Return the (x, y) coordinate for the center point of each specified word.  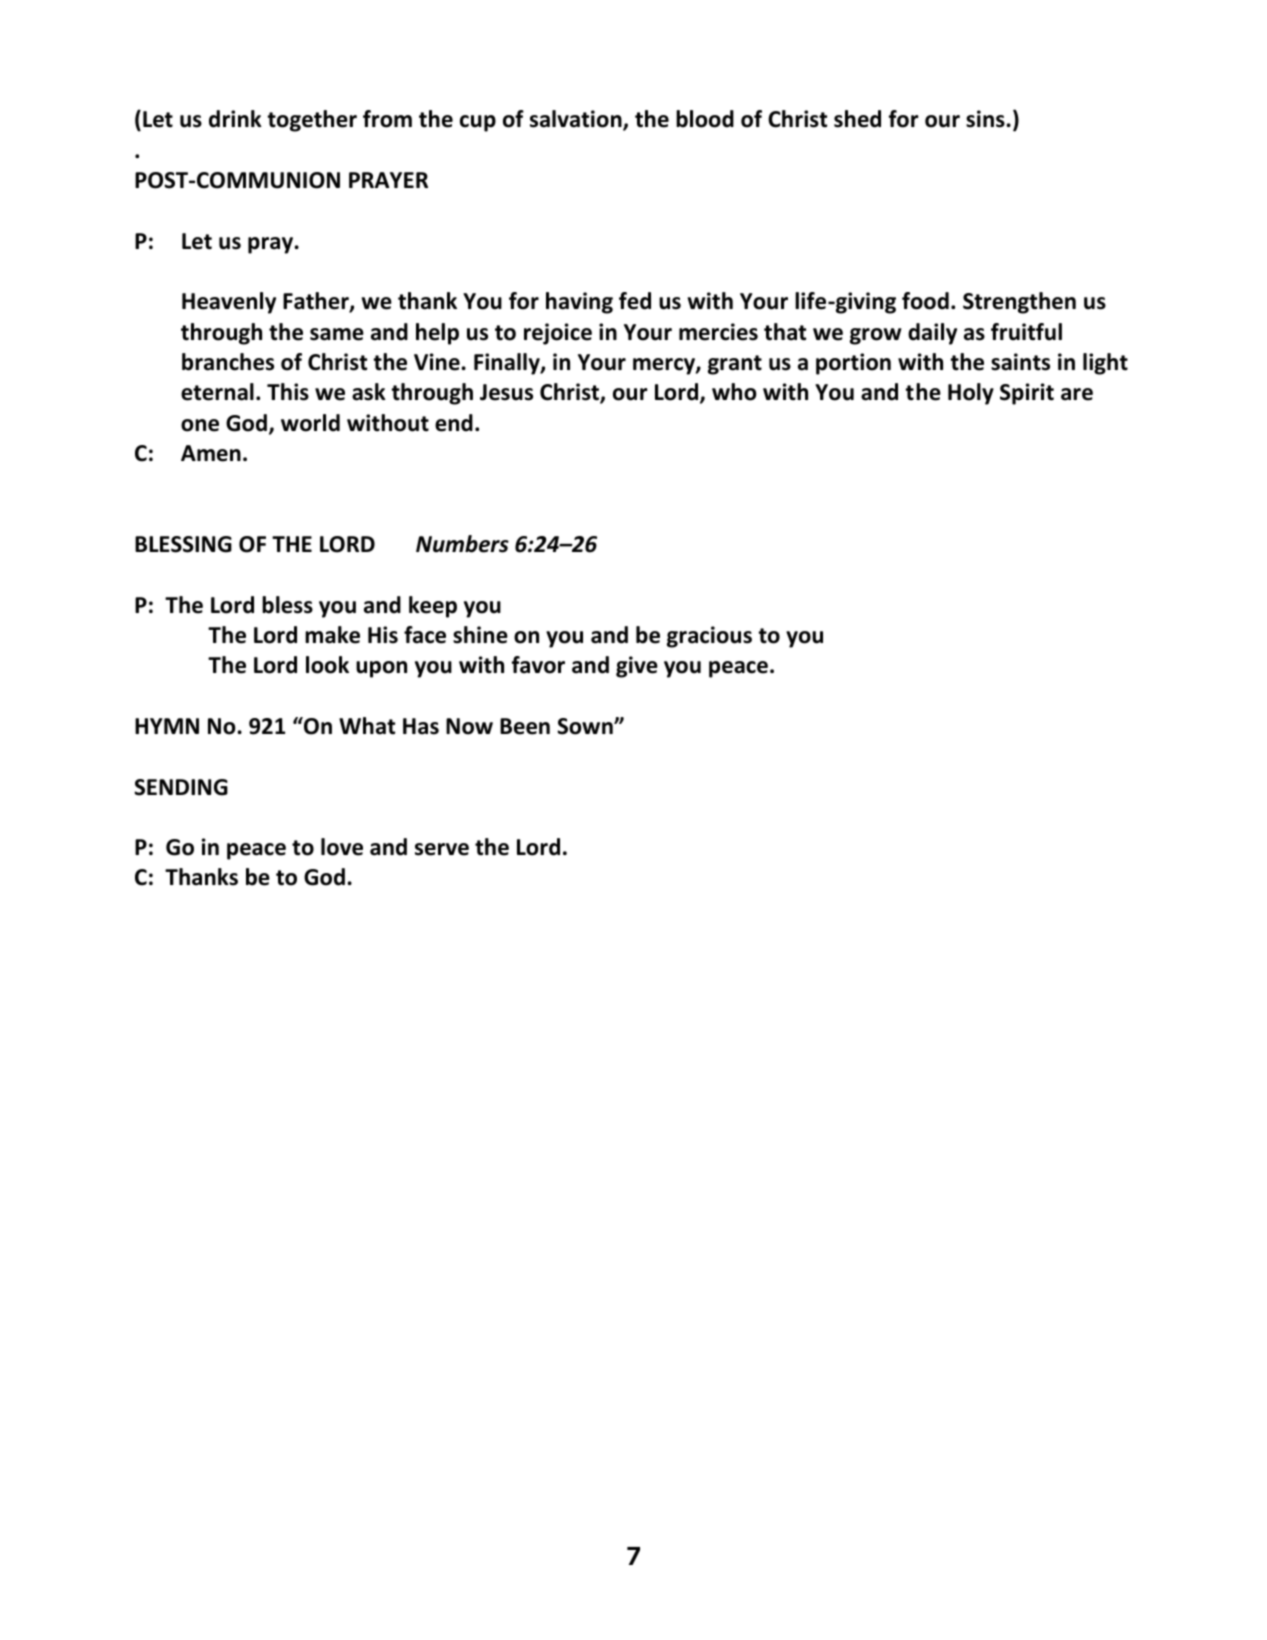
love (342, 847)
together (312, 121)
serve (442, 849)
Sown (586, 726)
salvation (577, 120)
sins (986, 119)
